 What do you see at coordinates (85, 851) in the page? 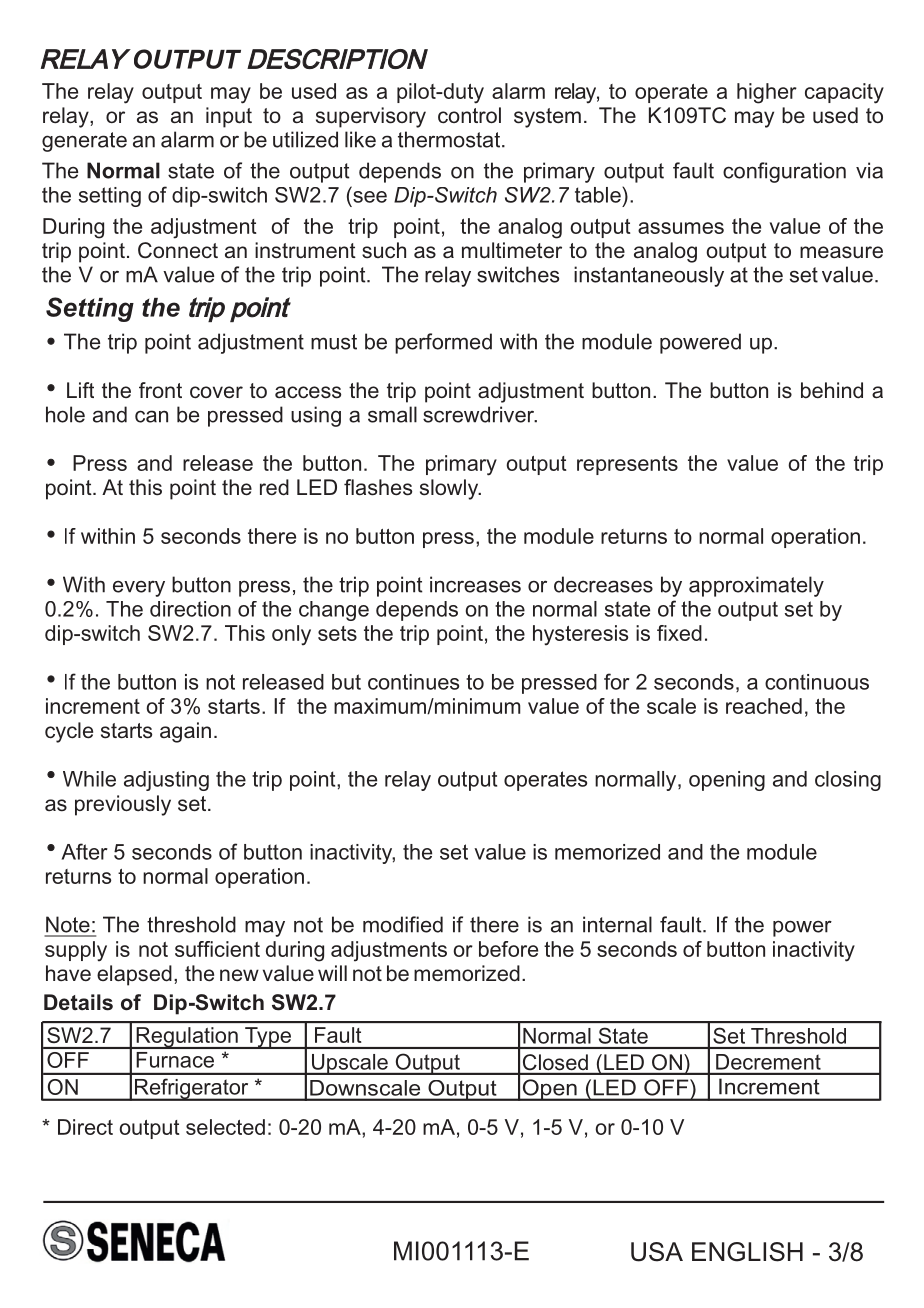
I see `After` at bounding box center [85, 851].
